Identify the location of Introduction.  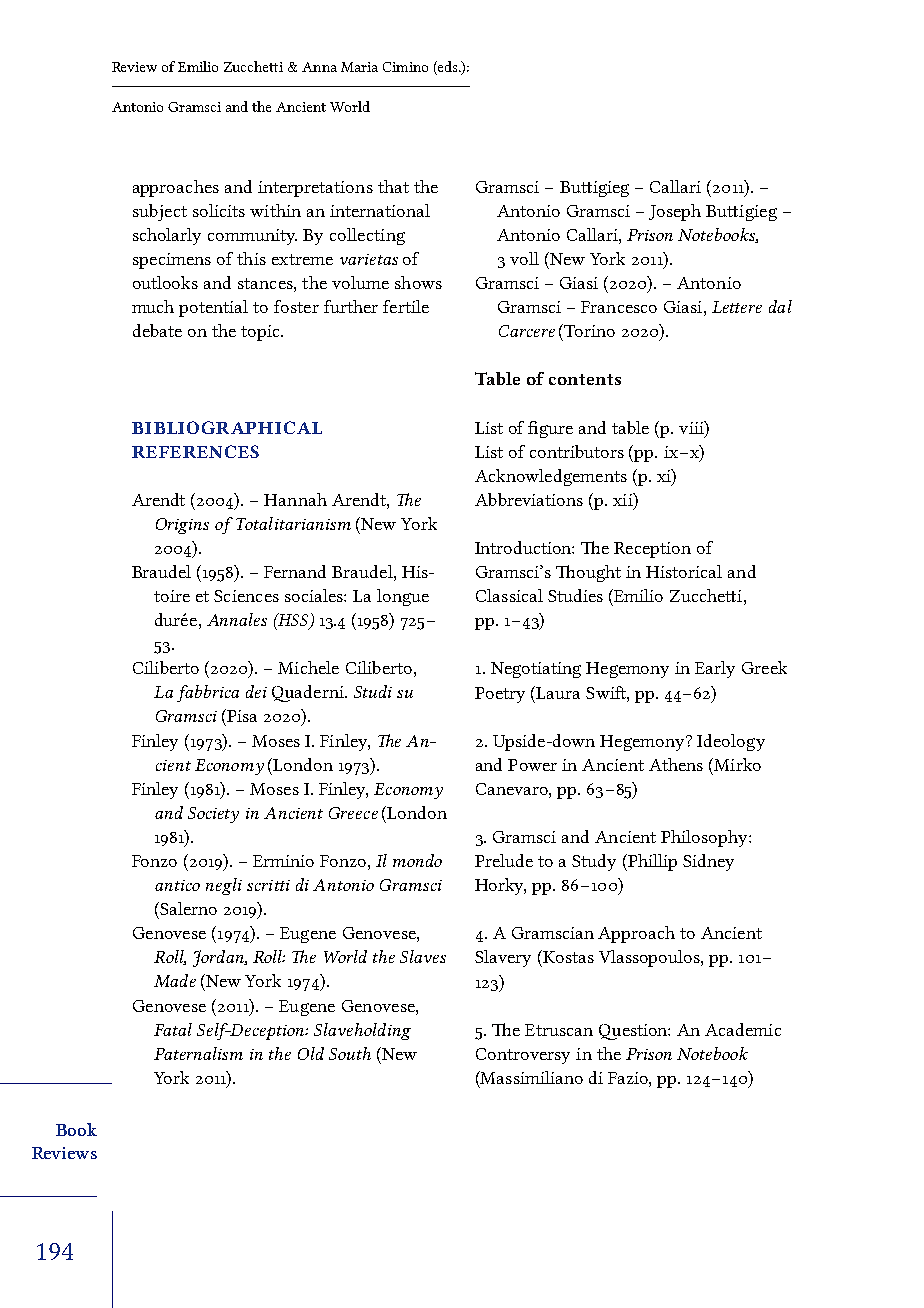
(524, 547).
